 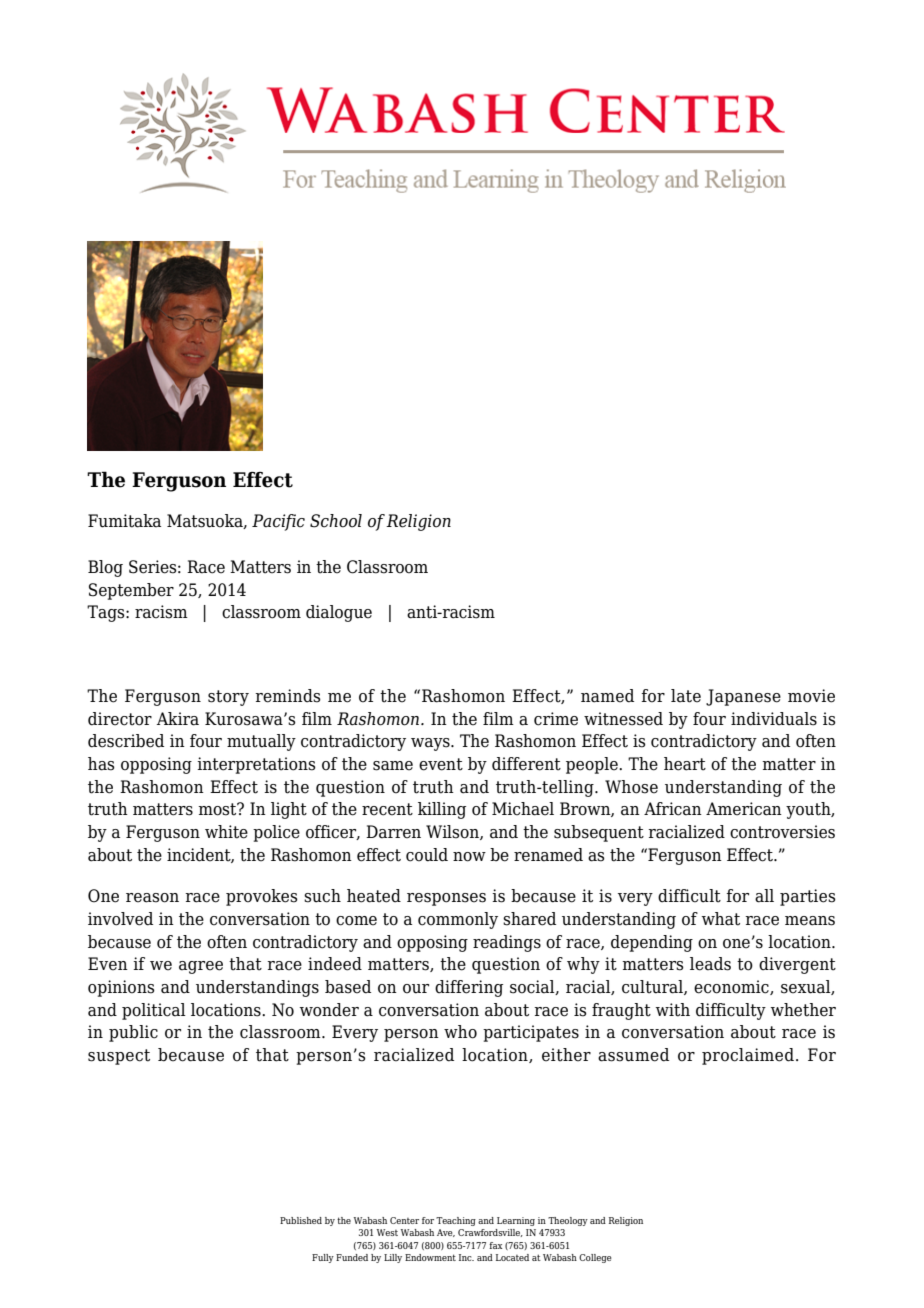 I want to click on Published, so click(x=301, y=1220).
